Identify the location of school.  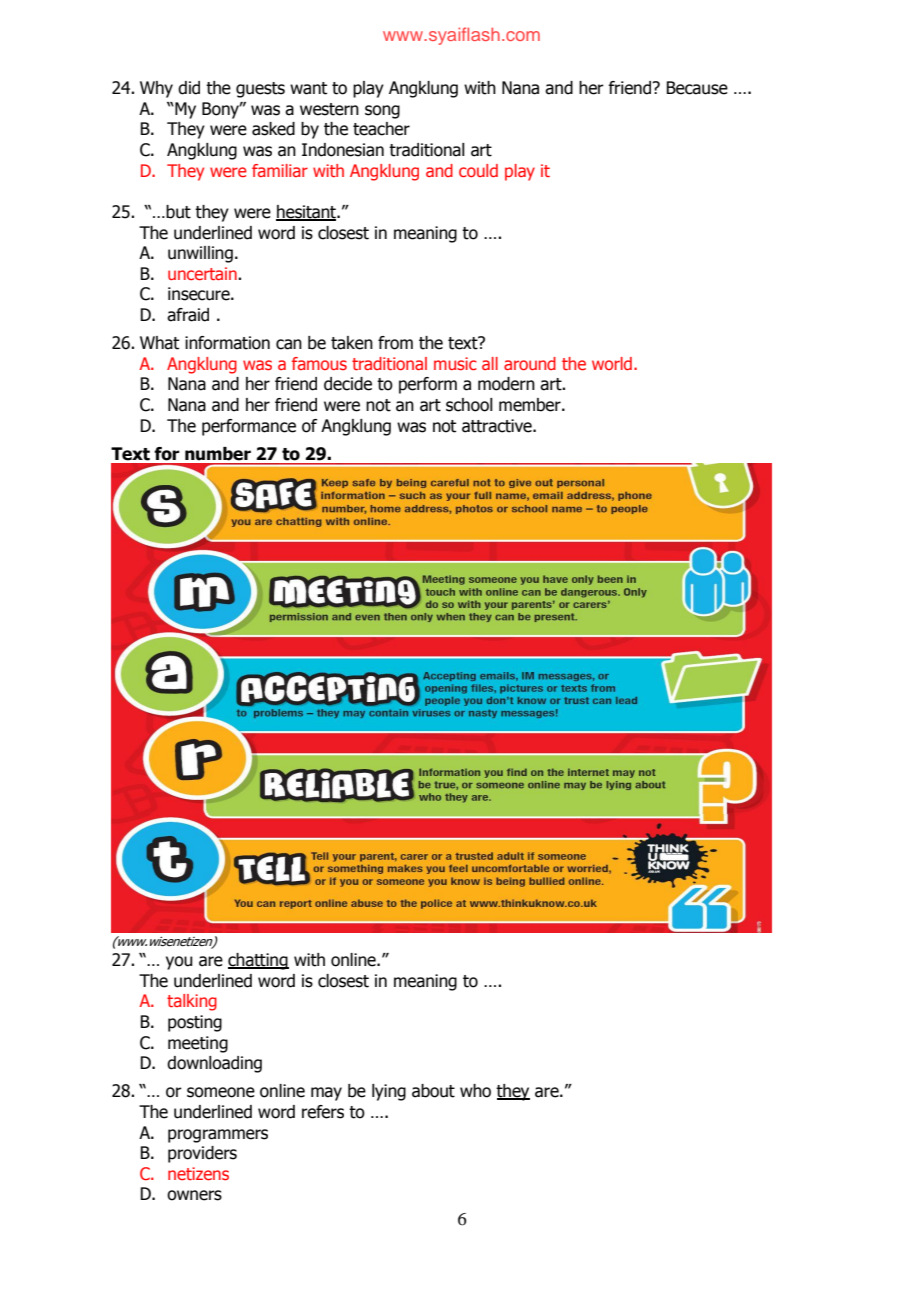
(469, 405).
